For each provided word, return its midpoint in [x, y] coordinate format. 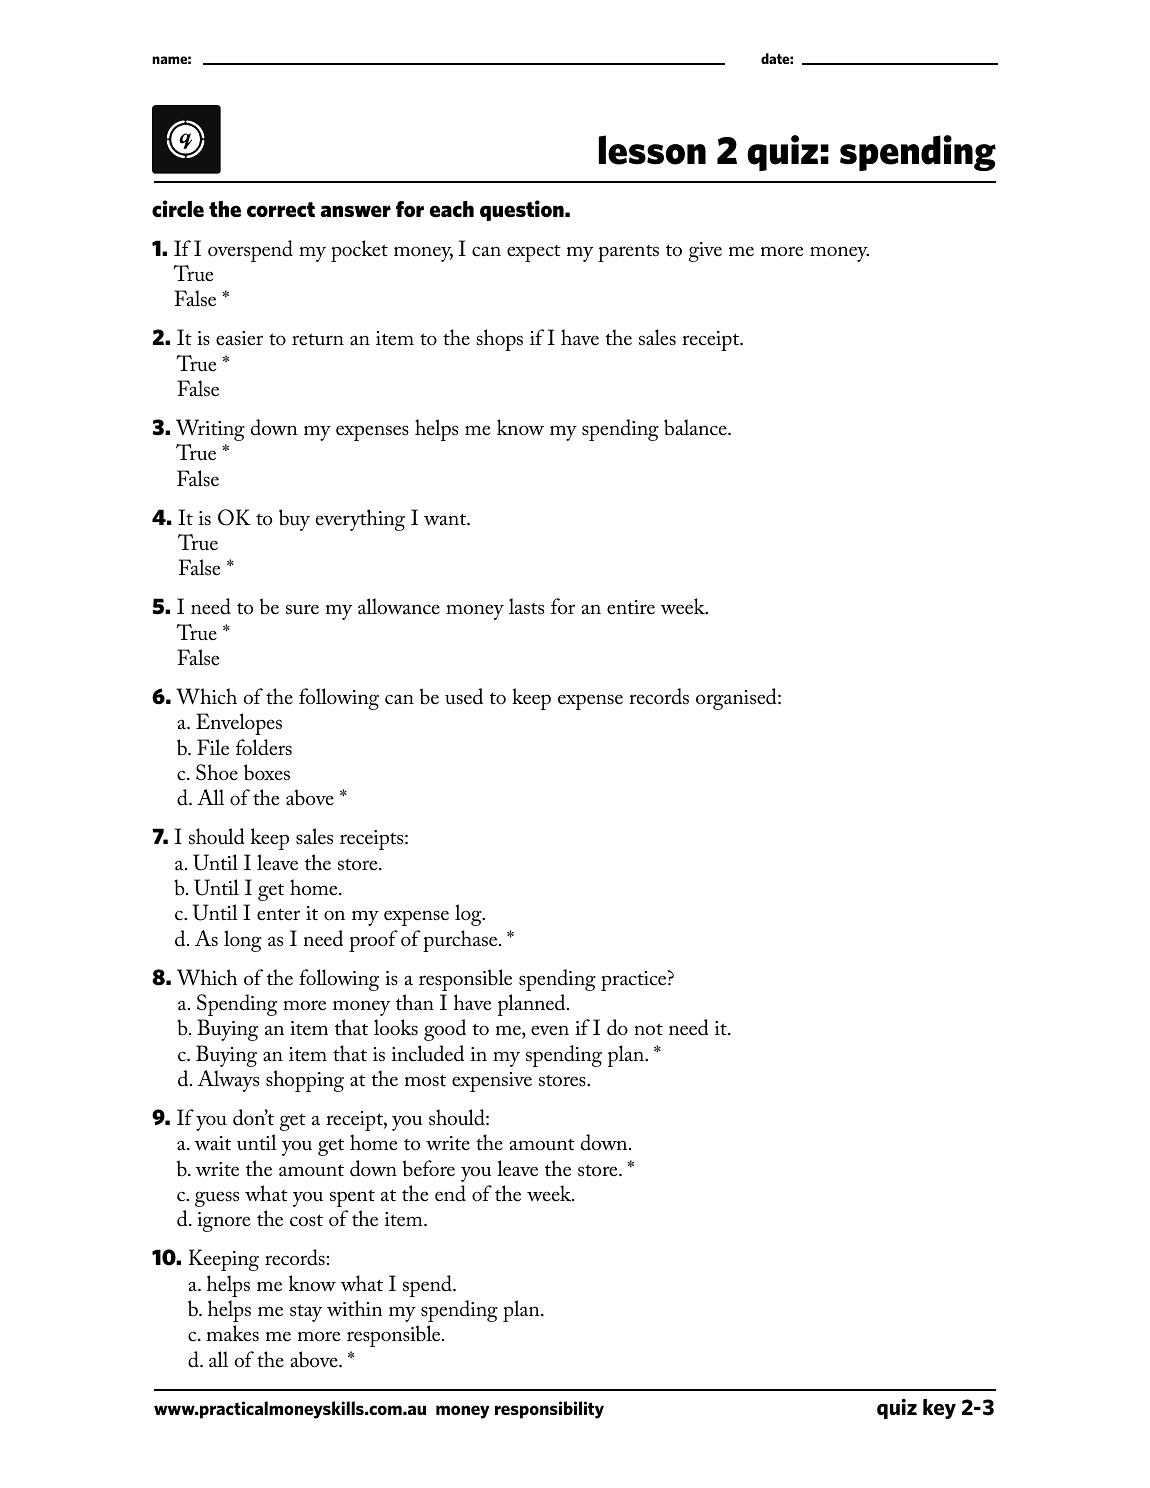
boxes [267, 772]
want [446, 520]
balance [696, 427]
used [464, 696]
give [705, 252]
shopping [305, 1081]
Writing [210, 430]
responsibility [549, 1410]
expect [534, 253]
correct [281, 210]
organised [737, 699]
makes [233, 1333]
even [550, 1030]
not [648, 1029]
